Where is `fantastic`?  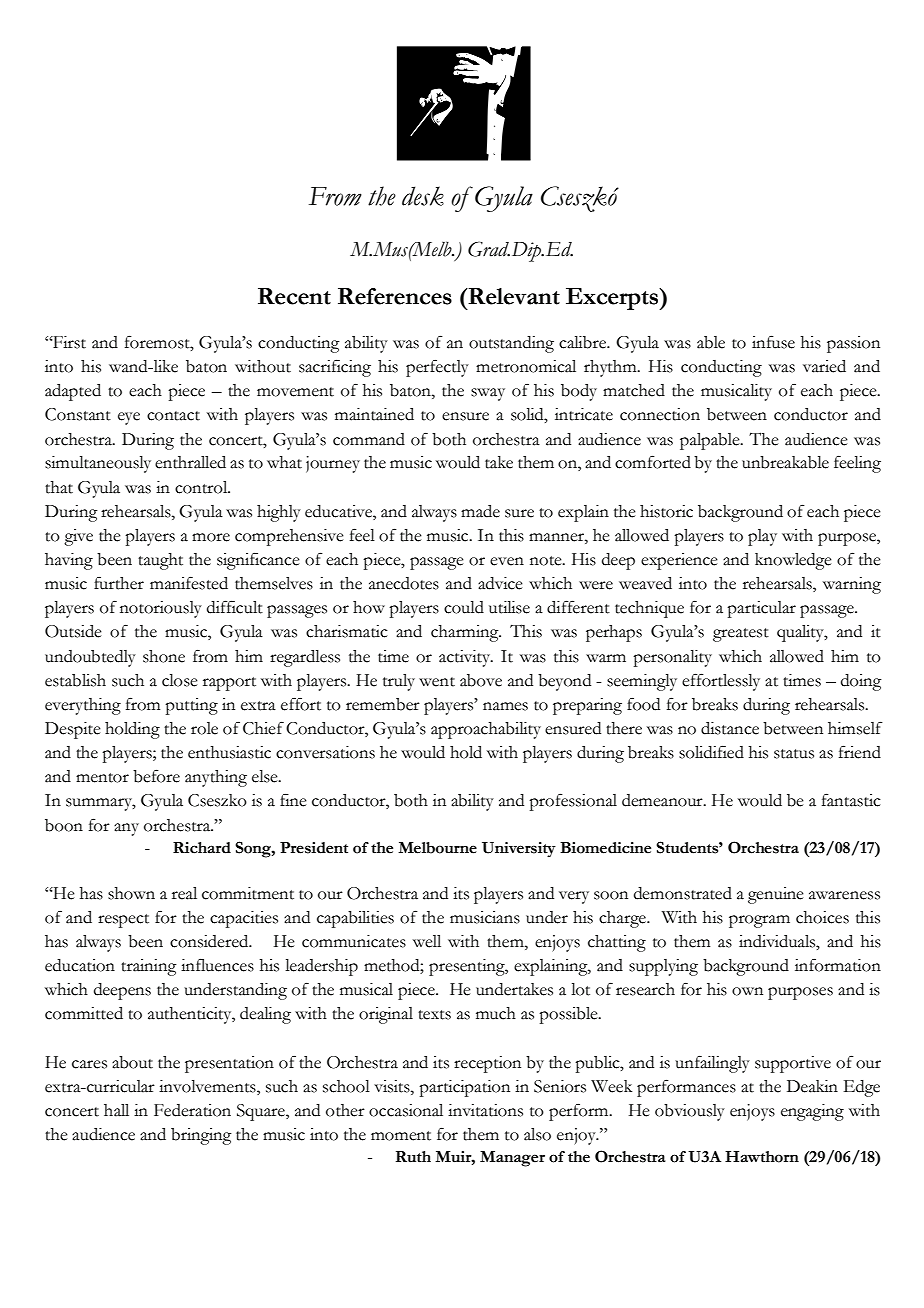
fantastic is located at coordinates (851, 800).
